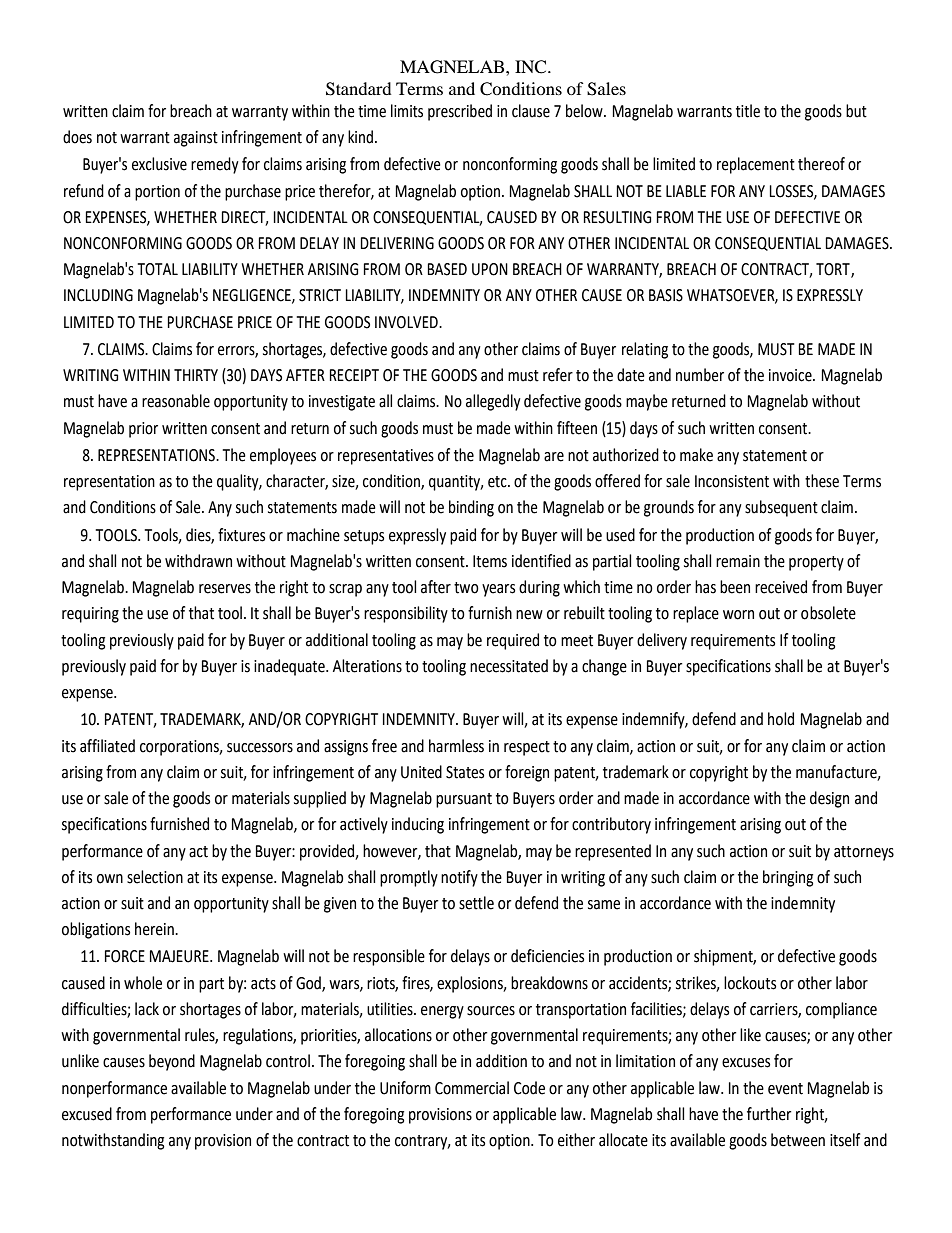 Image resolution: width=952 pixels, height=1233 pixels. I want to click on prescribed, so click(460, 112).
